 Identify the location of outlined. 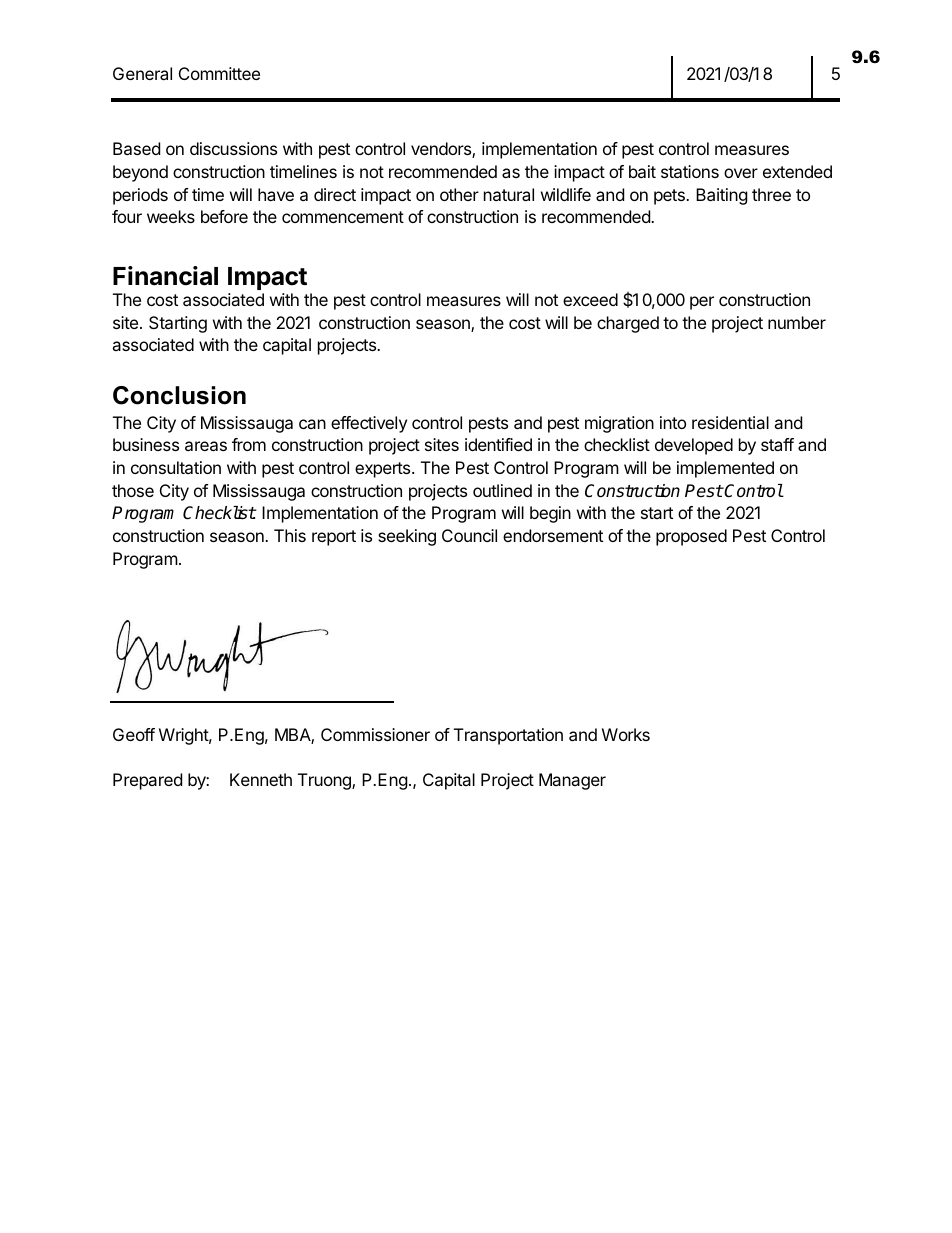
(502, 490).
